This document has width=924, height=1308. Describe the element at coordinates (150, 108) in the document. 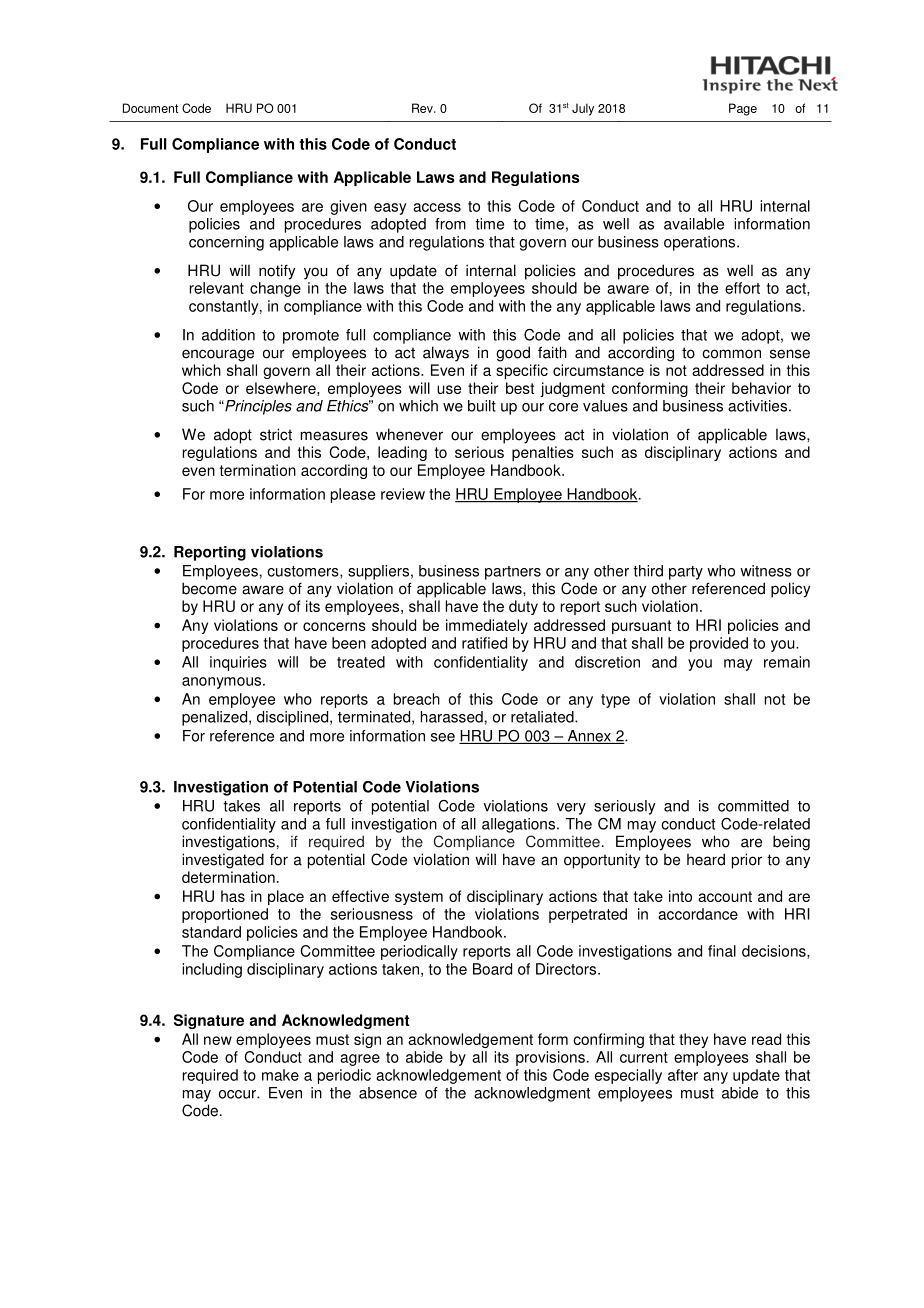

I see `Document` at that location.
